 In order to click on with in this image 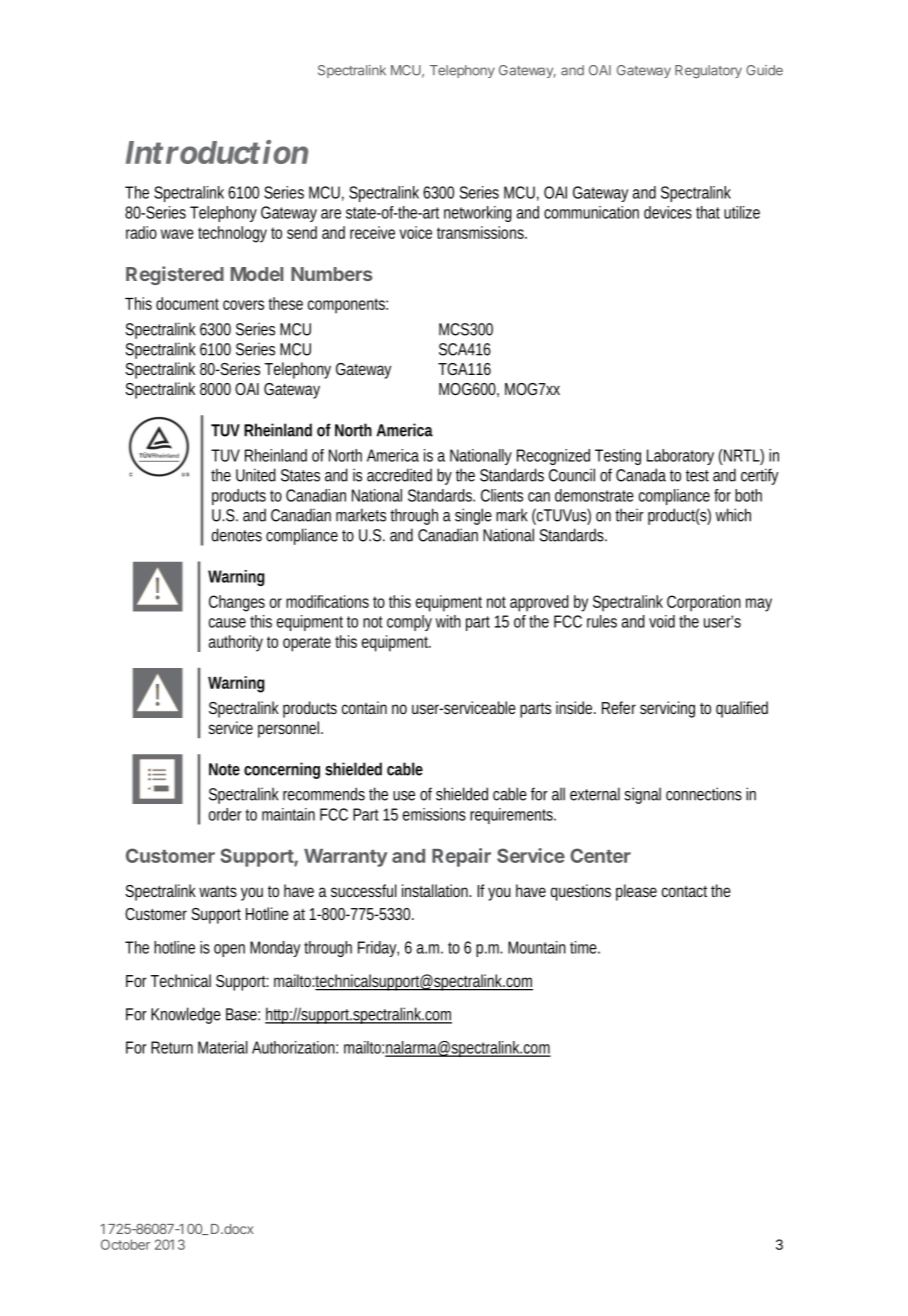, I will do `click(448, 621)`.
